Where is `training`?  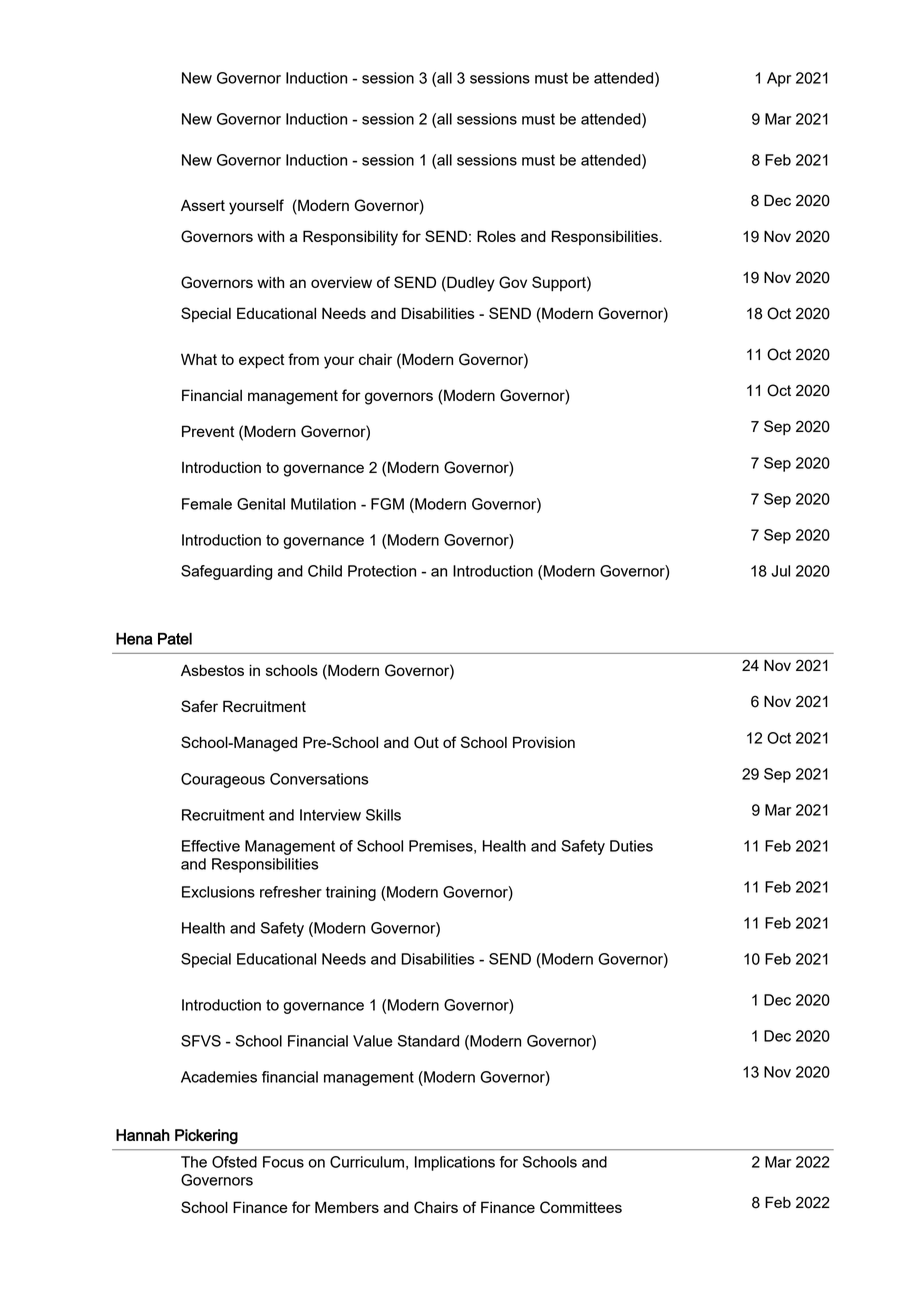
training is located at coordinates (351, 893).
